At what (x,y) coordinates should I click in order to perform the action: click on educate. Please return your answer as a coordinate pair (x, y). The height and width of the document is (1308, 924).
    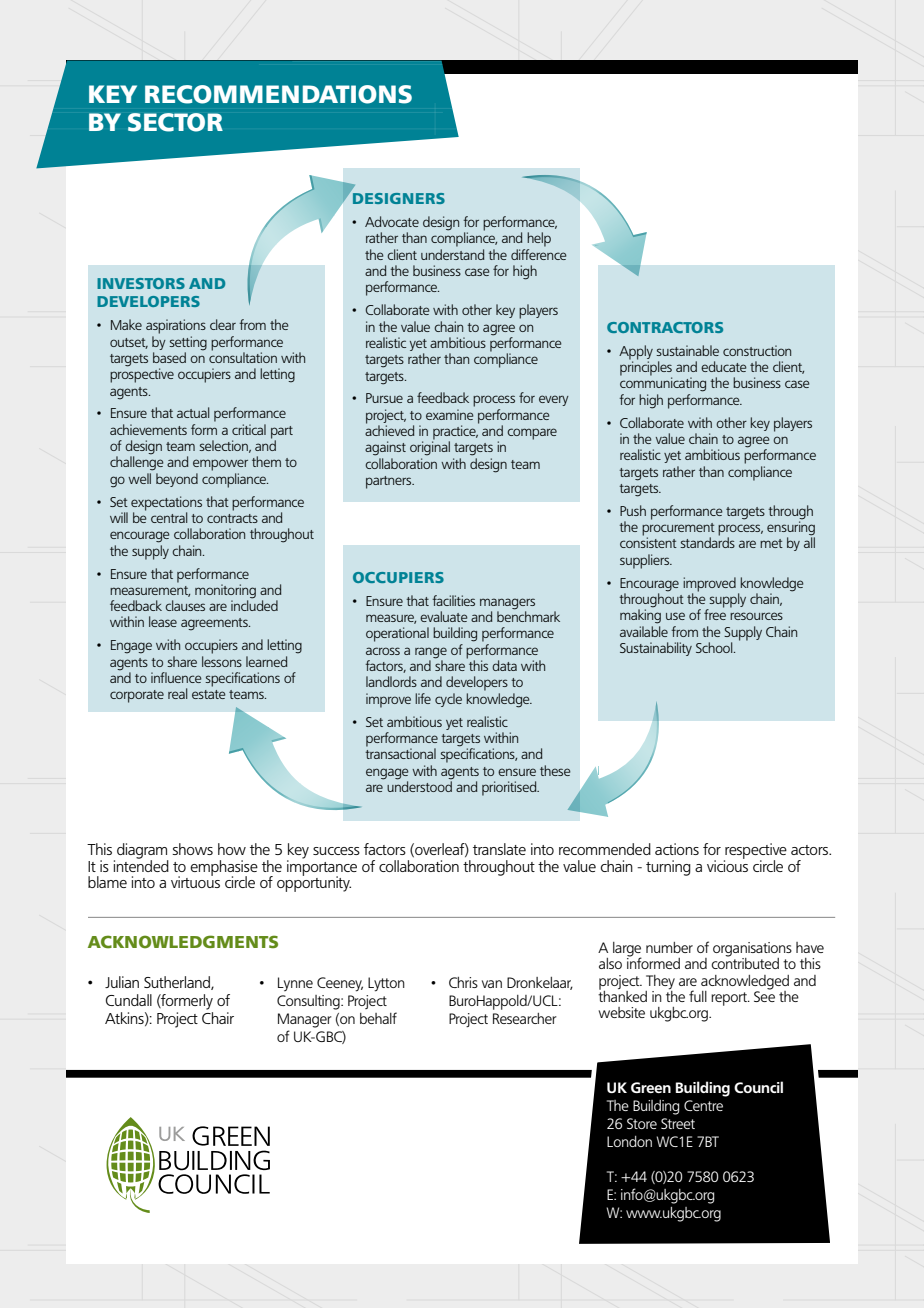
    Looking at the image, I should click on (724, 366).
